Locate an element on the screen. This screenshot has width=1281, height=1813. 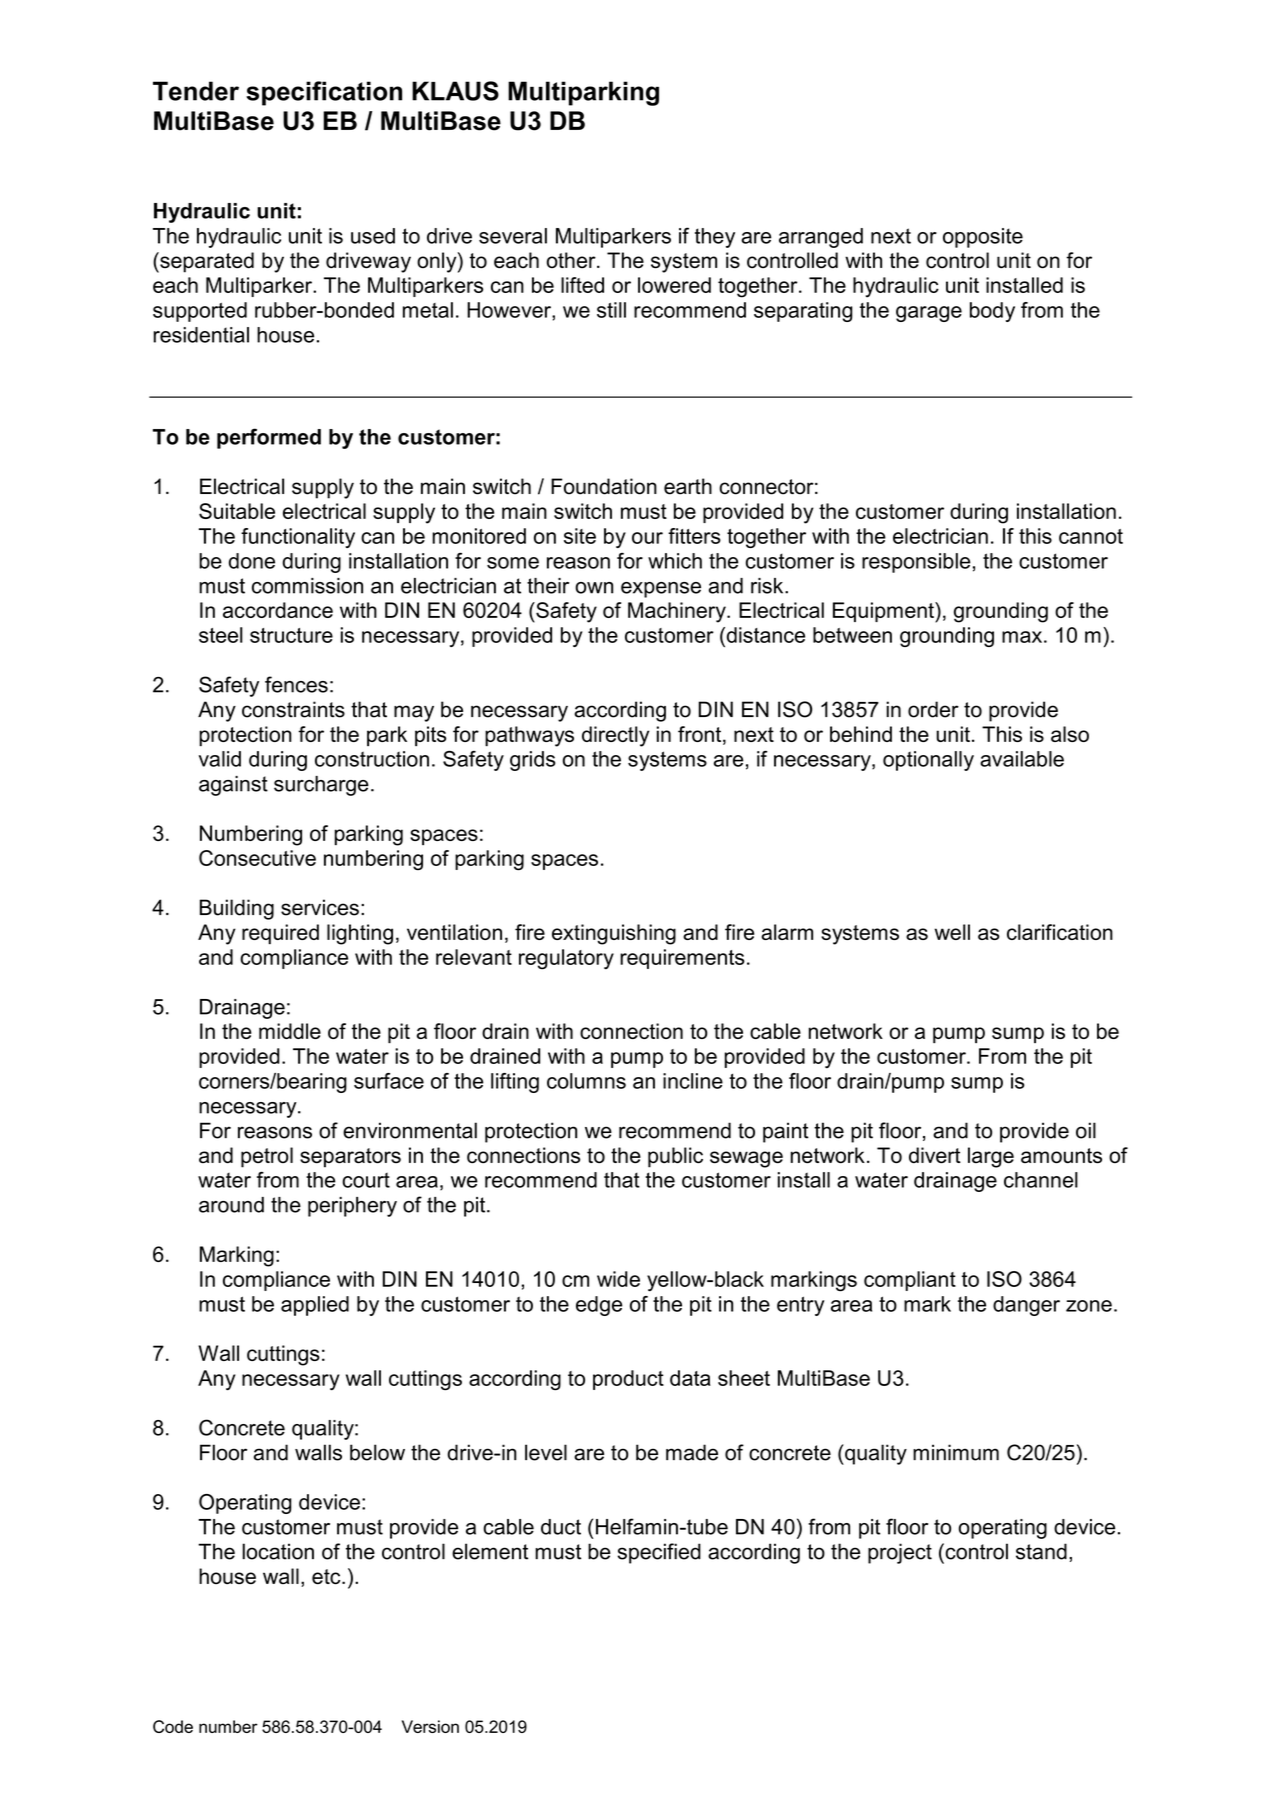
specification is located at coordinates (324, 93).
